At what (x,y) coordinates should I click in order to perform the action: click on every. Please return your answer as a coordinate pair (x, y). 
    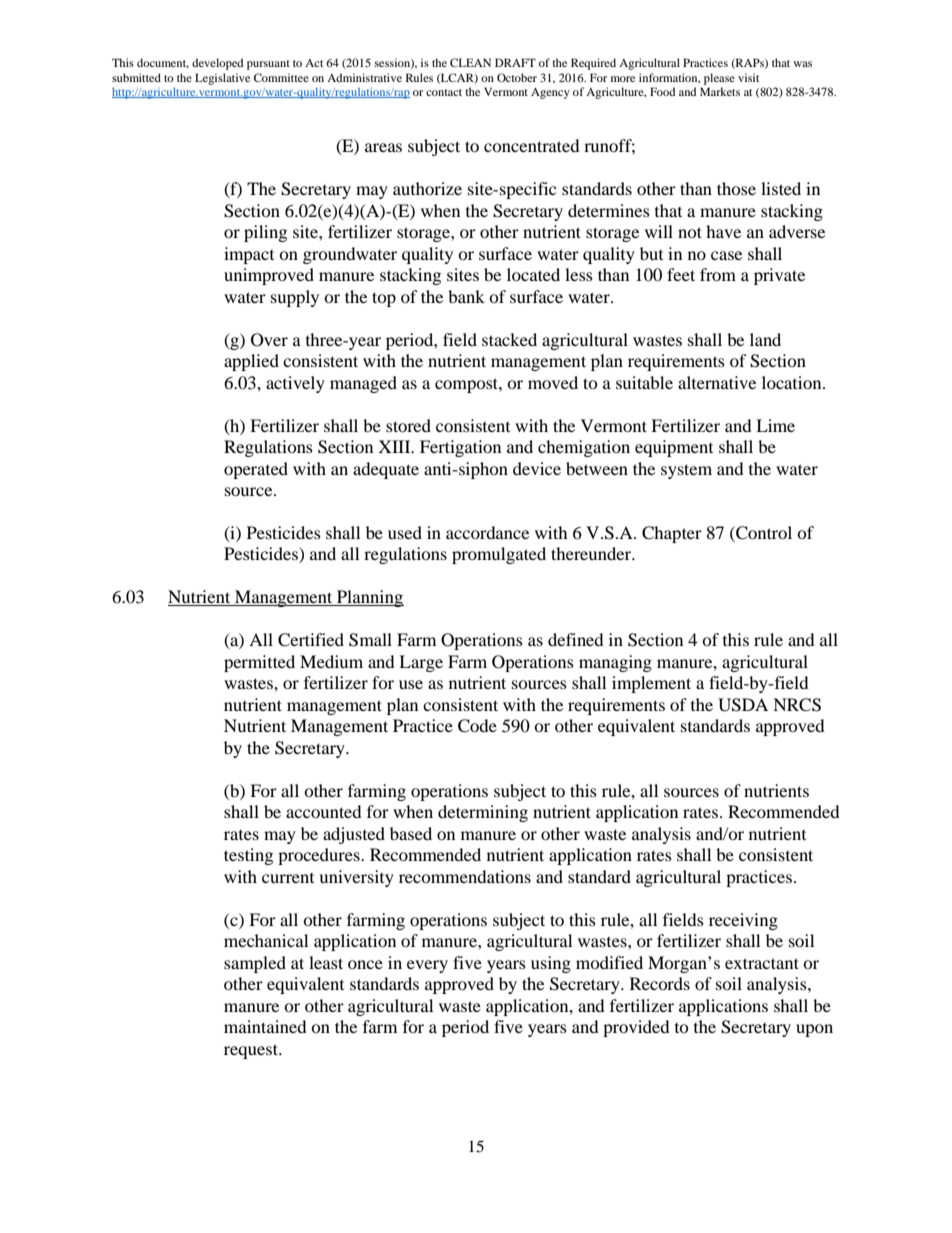
    Looking at the image, I should click on (427, 966).
